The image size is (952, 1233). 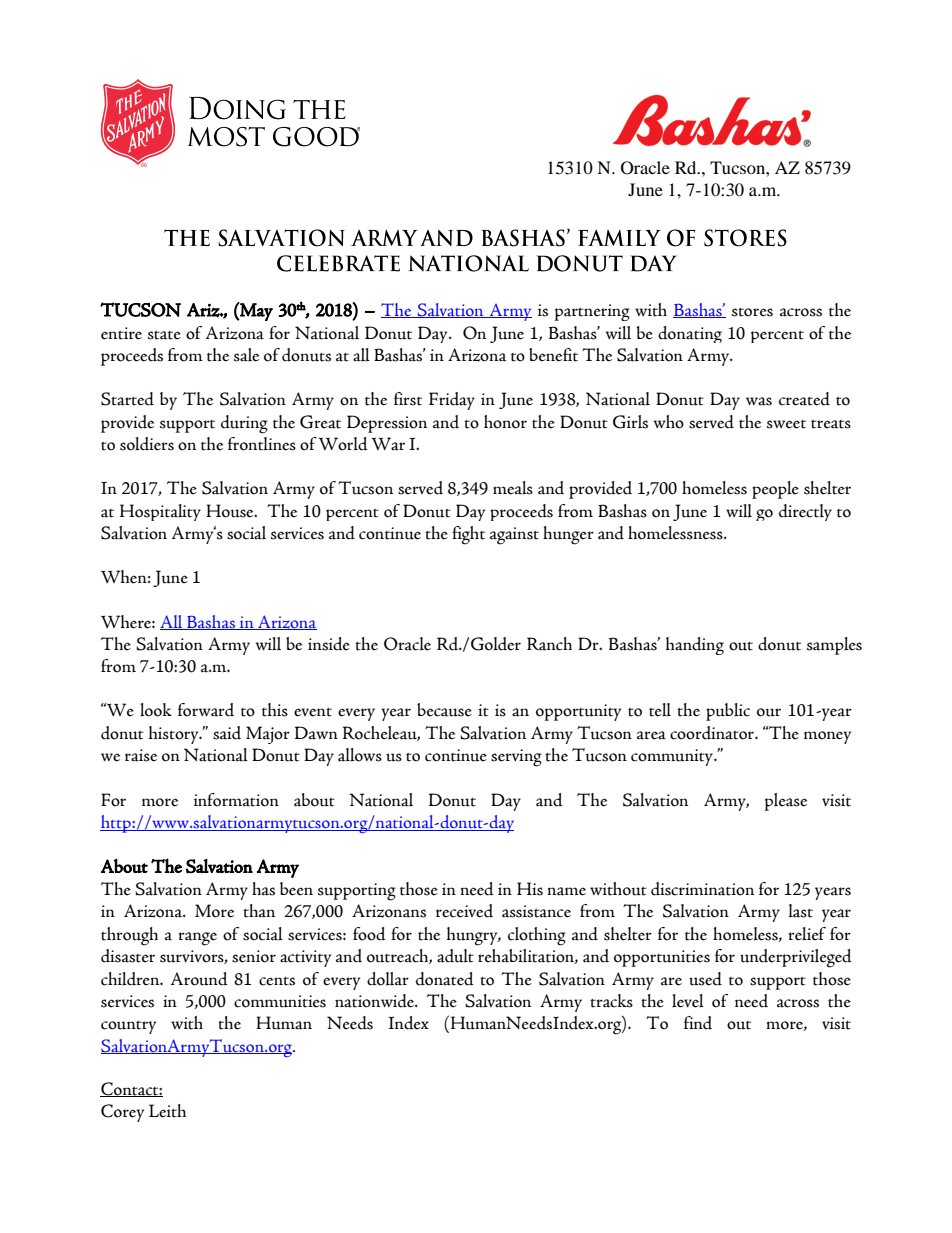 I want to click on donated, so click(x=445, y=979).
